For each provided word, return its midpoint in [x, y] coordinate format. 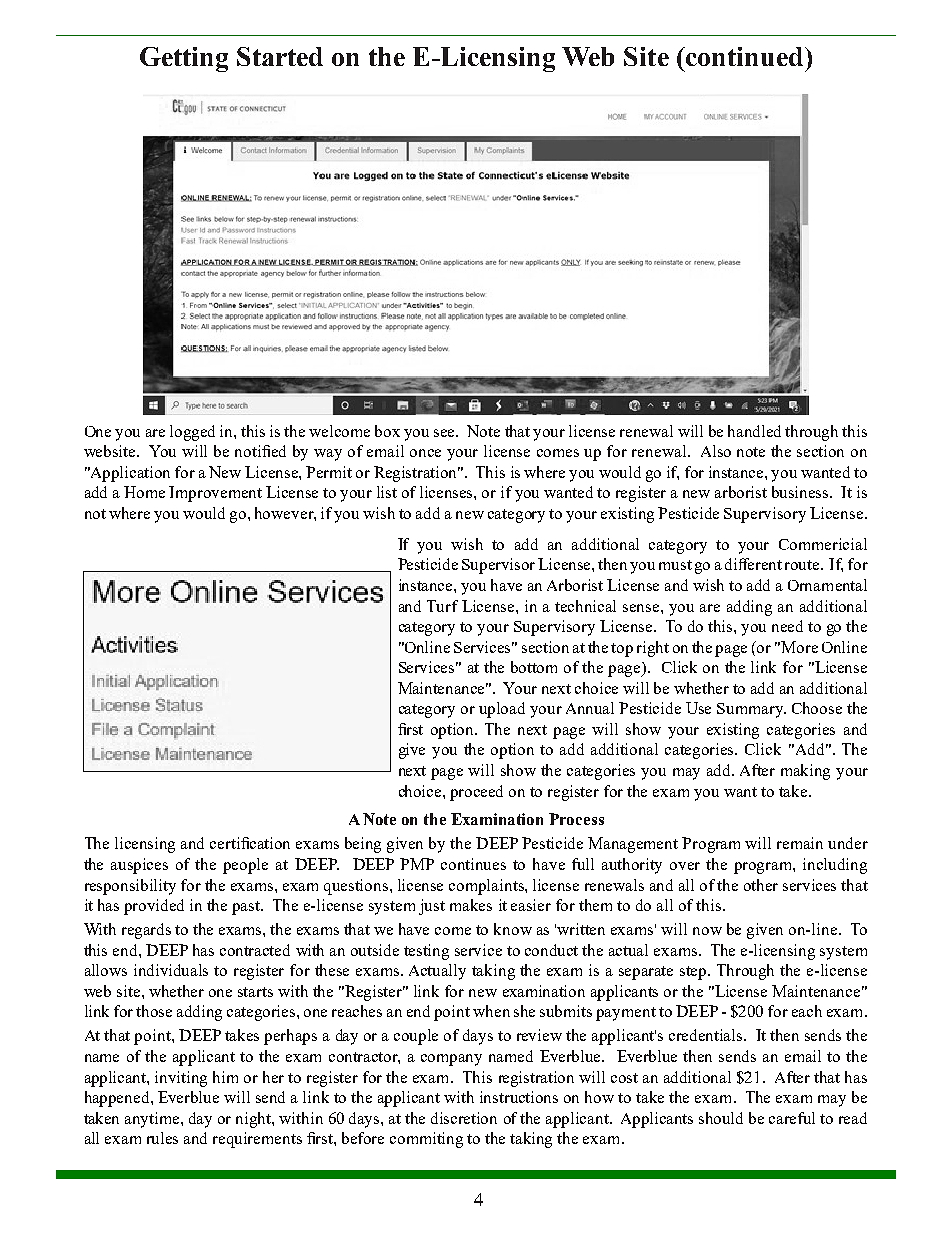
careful [792, 1118]
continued [743, 56]
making [805, 772]
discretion [464, 1118]
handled [754, 431]
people [245, 866]
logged [192, 433]
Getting [184, 59]
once [425, 453]
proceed [476, 793]
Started [280, 56]
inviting [181, 1079]
